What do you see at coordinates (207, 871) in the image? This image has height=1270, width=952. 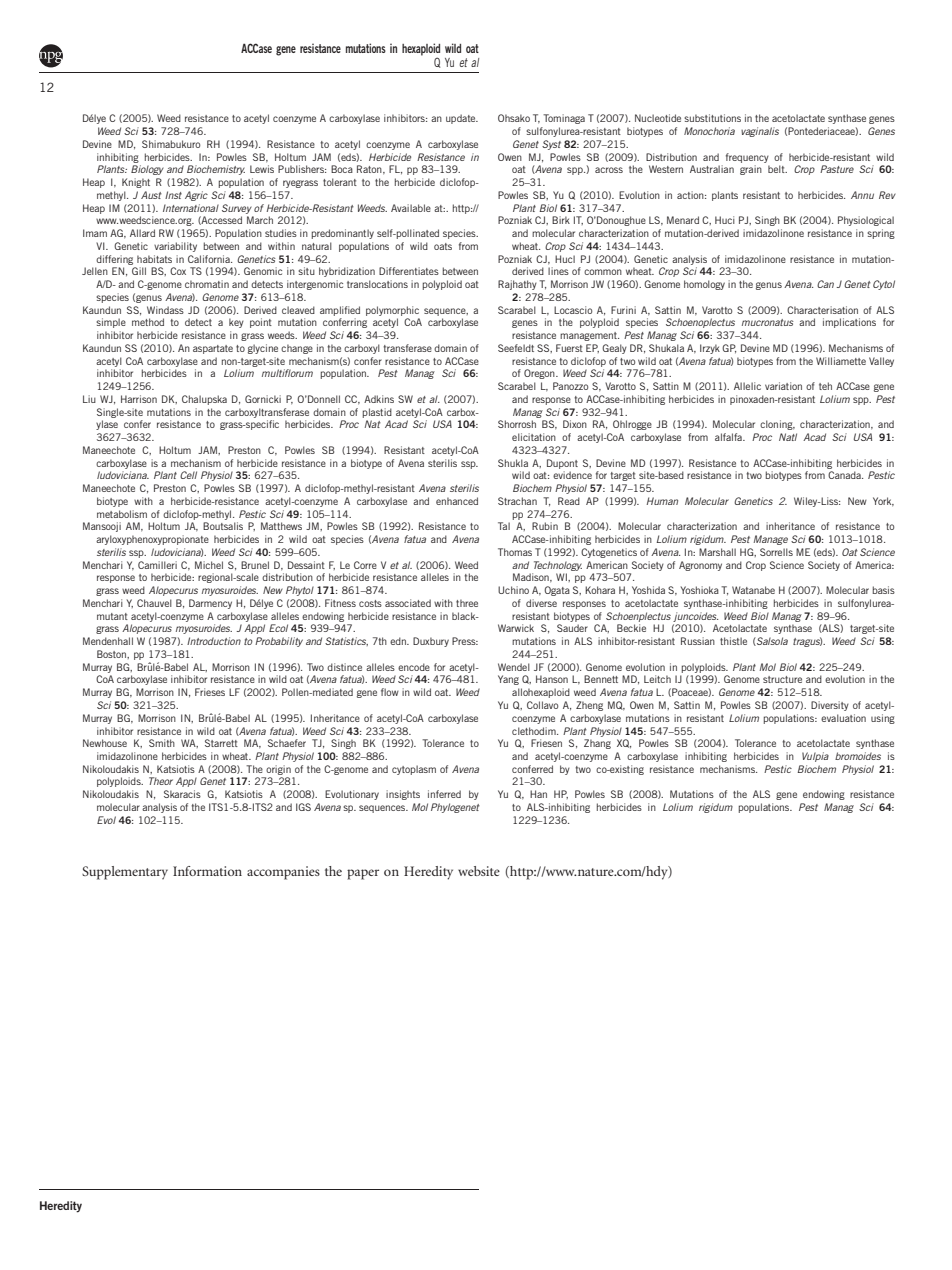 I see `Information` at bounding box center [207, 871].
